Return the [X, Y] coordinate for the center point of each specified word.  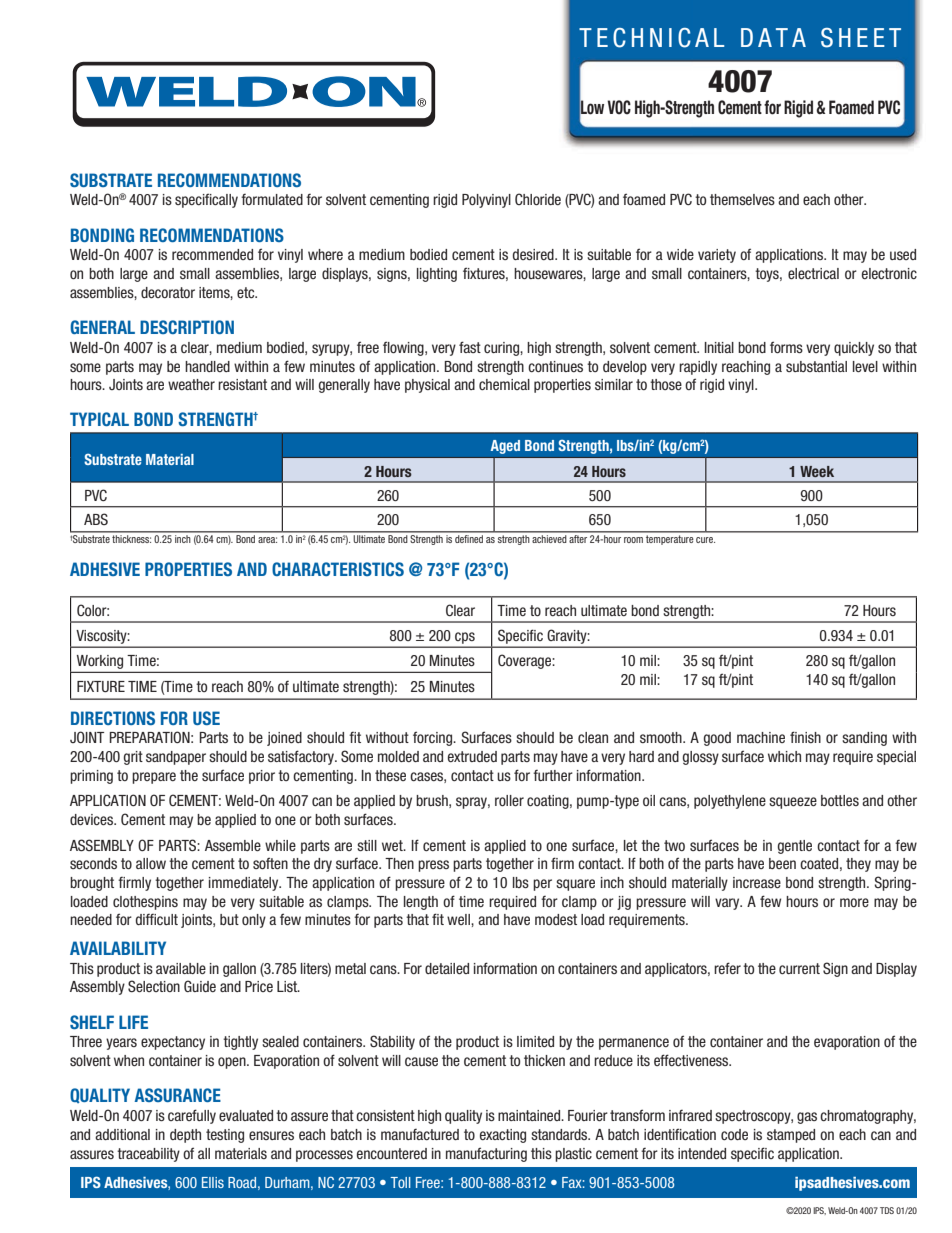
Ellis [213, 1182]
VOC [619, 107]
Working [100, 662]
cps [465, 638]
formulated [272, 199]
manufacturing [486, 1154]
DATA [773, 37]
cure [705, 540]
